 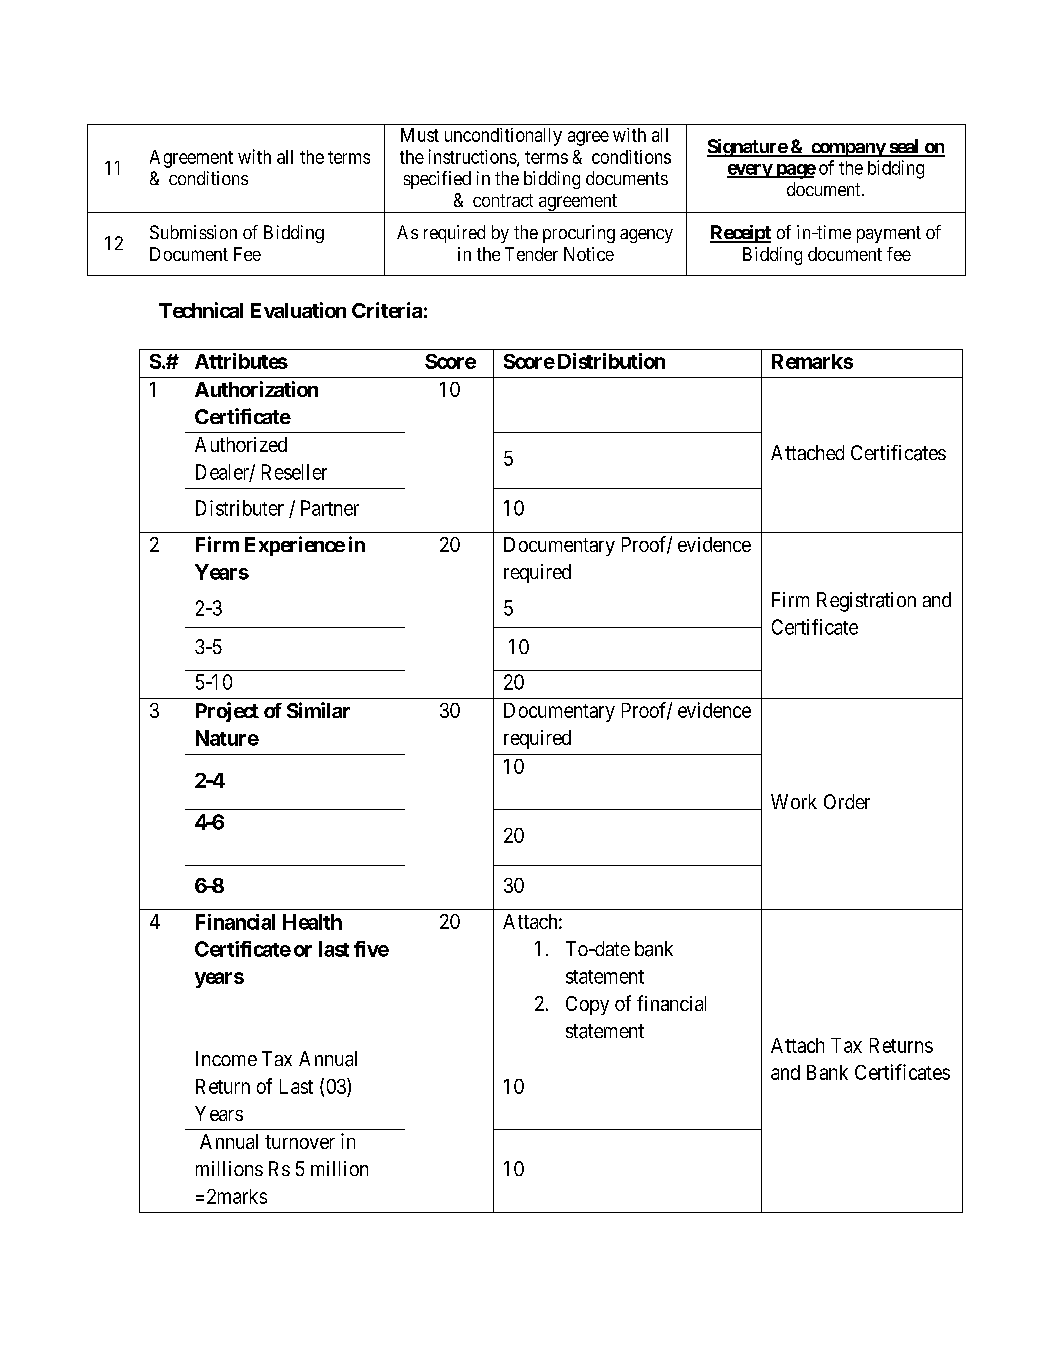 What do you see at coordinates (256, 389) in the image?
I see `Authorization` at bounding box center [256, 389].
